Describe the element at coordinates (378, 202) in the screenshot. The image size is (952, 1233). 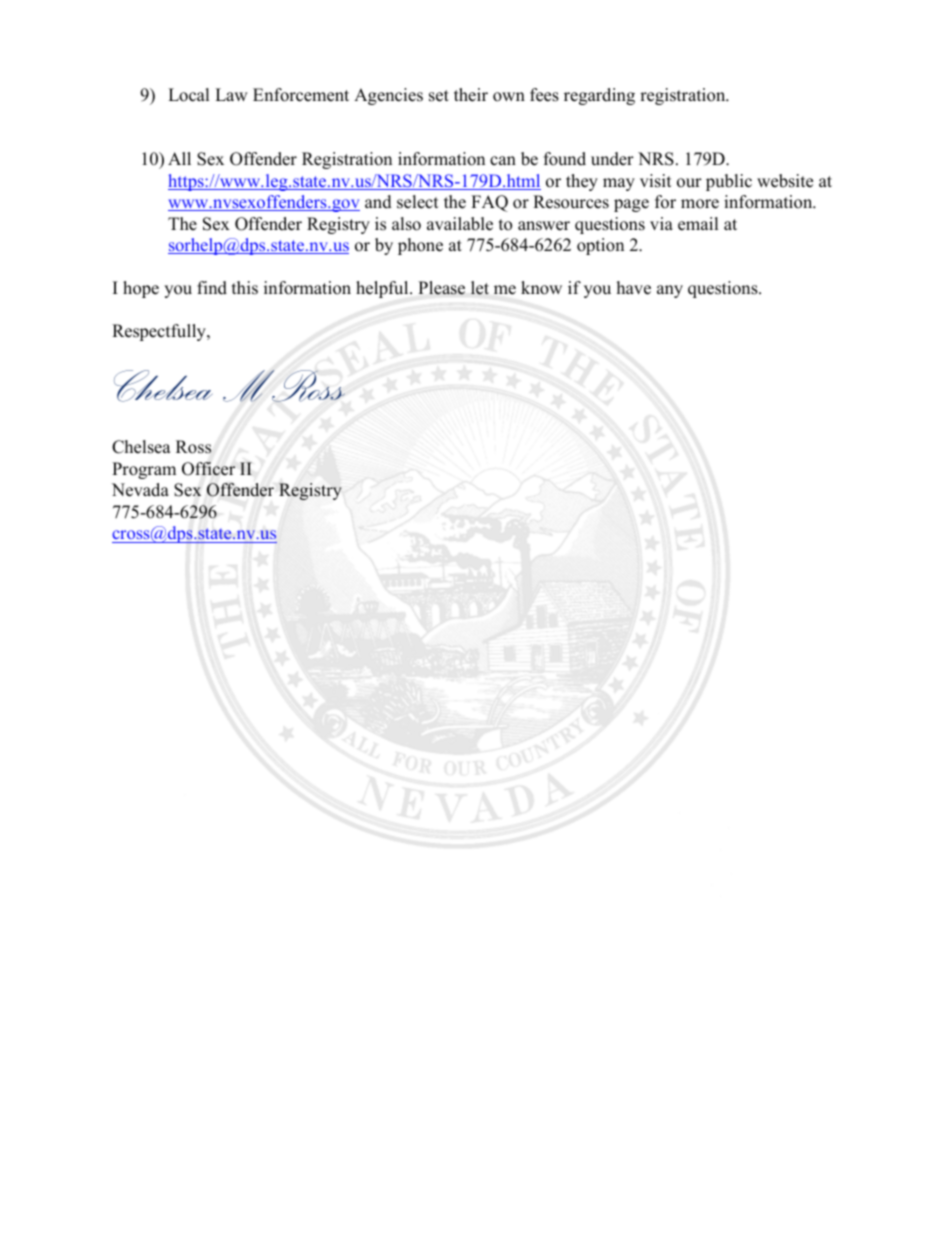
I see `and` at that location.
